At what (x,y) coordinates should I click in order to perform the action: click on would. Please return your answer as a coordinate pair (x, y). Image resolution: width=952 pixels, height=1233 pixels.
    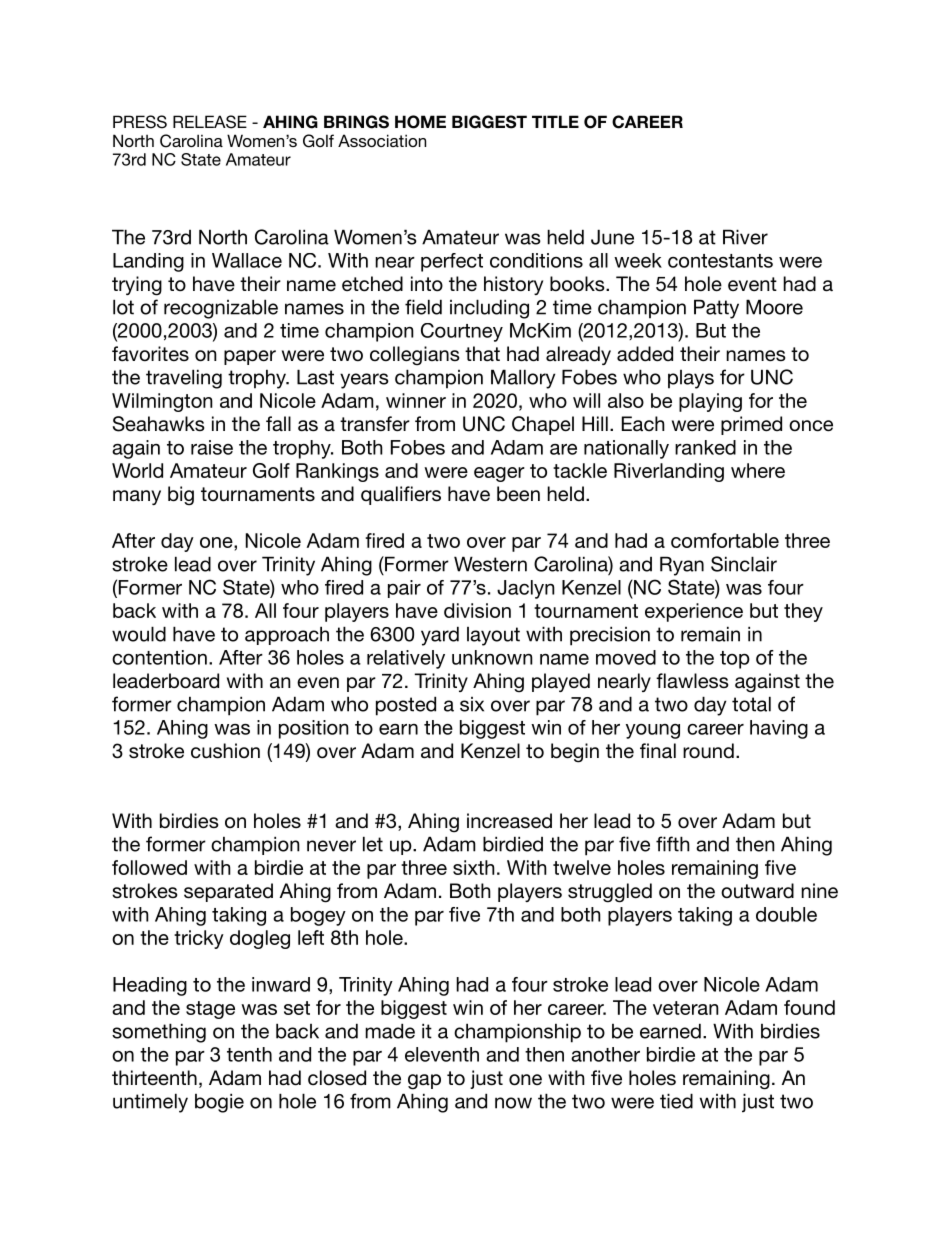
    Looking at the image, I should click on (139, 634).
